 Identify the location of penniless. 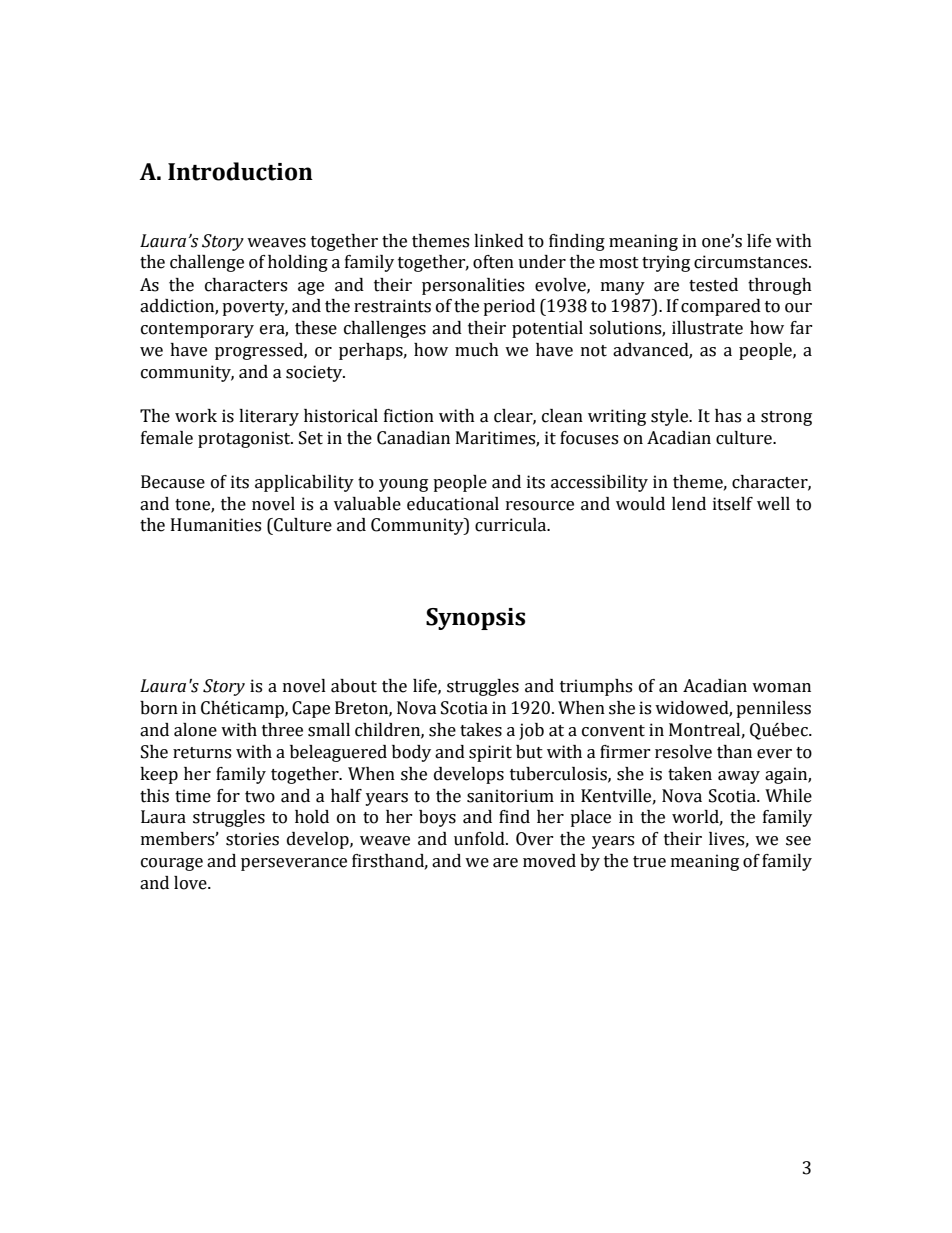
(773, 709).
